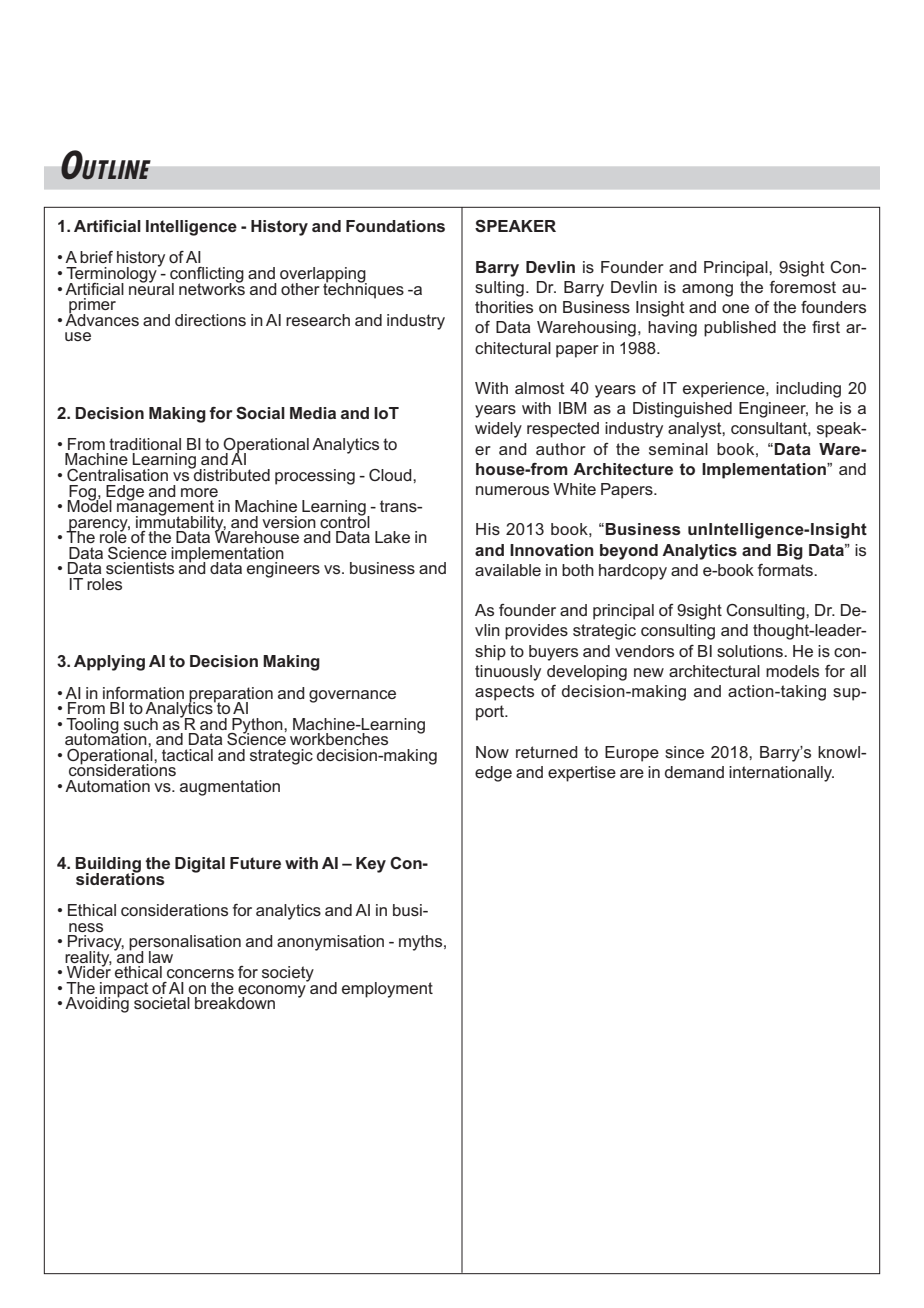 The width and height of the document is (924, 1308). What do you see at coordinates (422, 943) in the document?
I see `myths` at bounding box center [422, 943].
